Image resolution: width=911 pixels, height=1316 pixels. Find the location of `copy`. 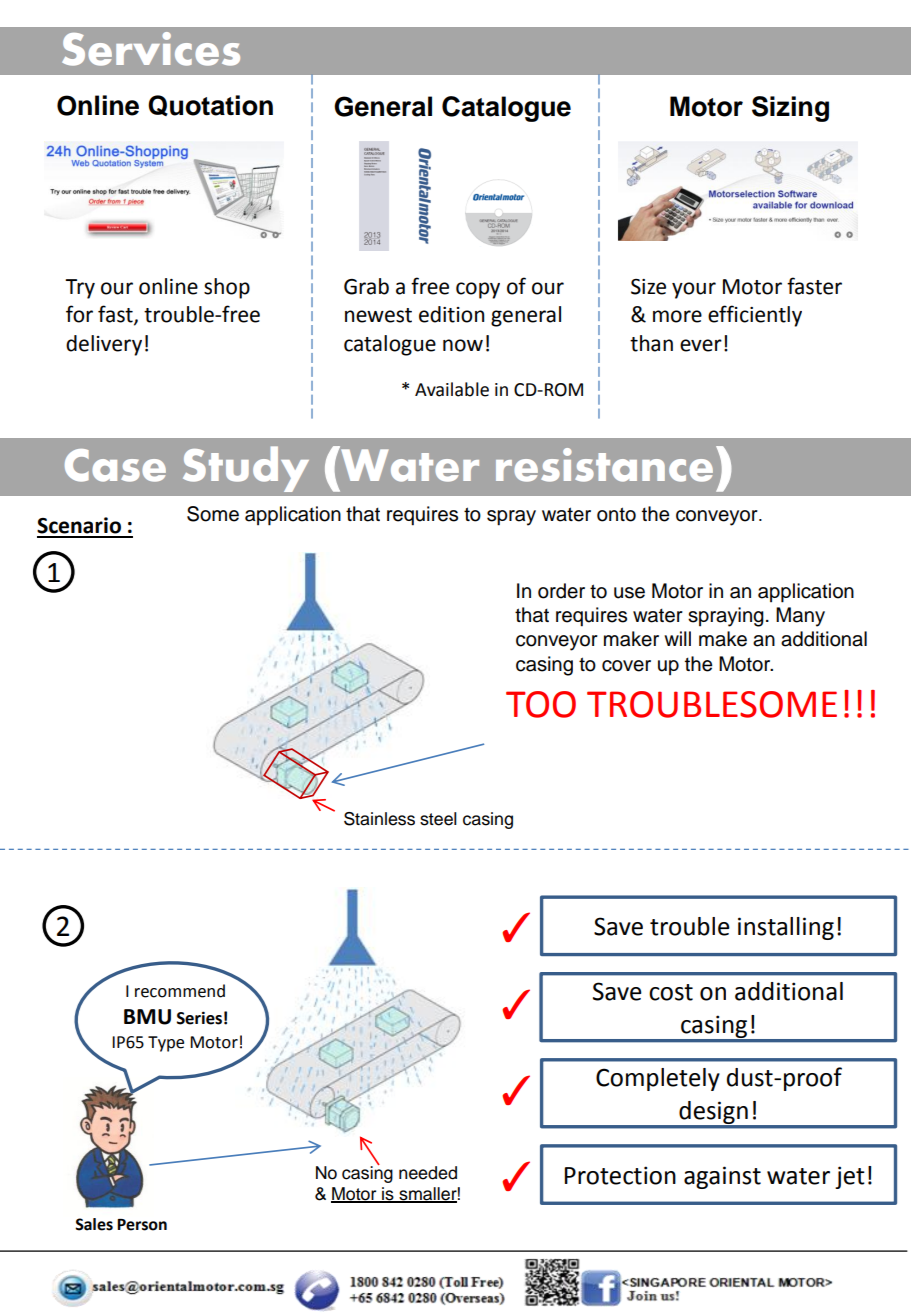

copy is located at coordinates (478, 290).
